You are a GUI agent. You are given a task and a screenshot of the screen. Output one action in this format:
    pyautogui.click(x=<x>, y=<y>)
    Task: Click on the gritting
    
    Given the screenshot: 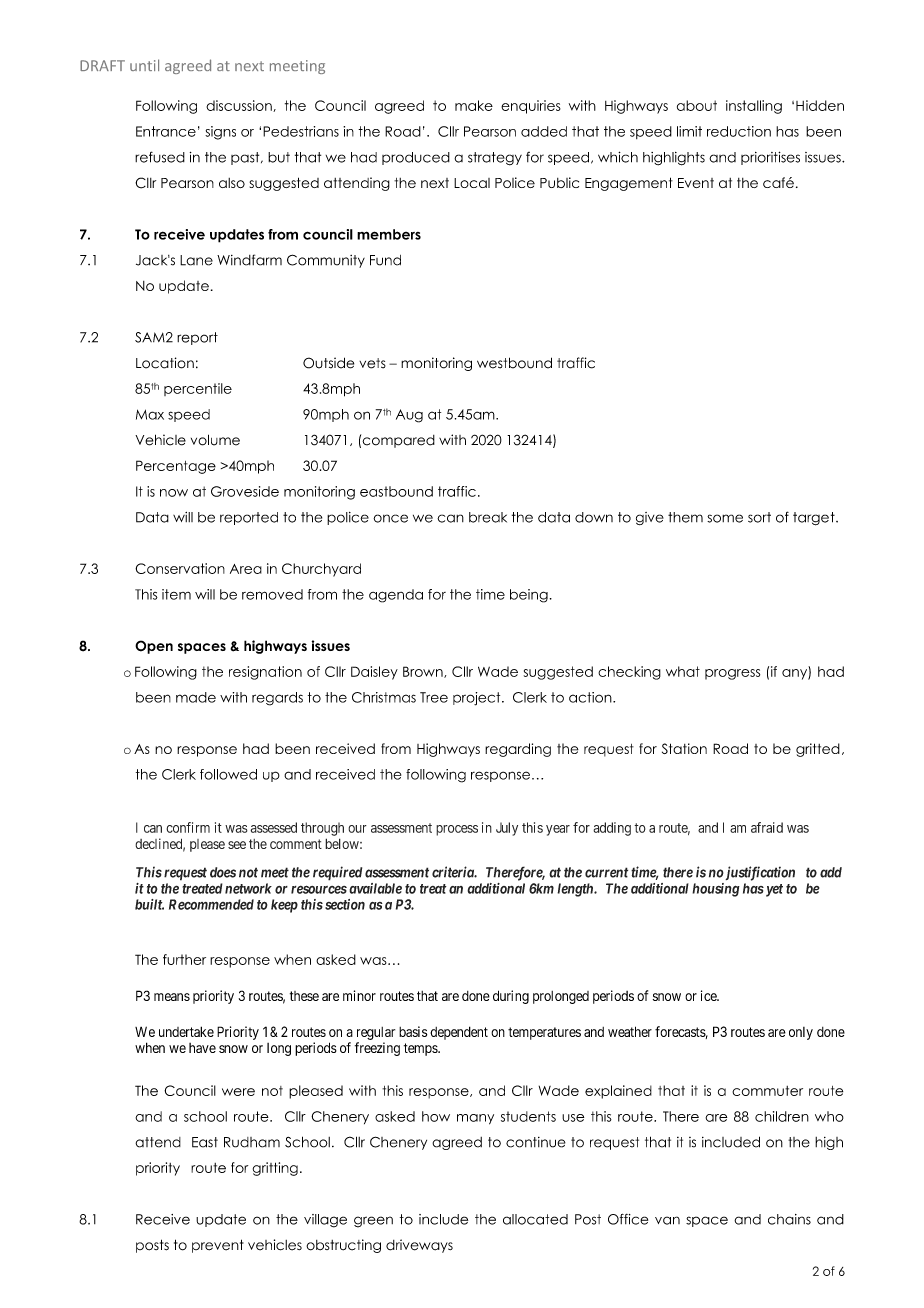 What is the action you would take?
    pyautogui.click(x=275, y=1169)
